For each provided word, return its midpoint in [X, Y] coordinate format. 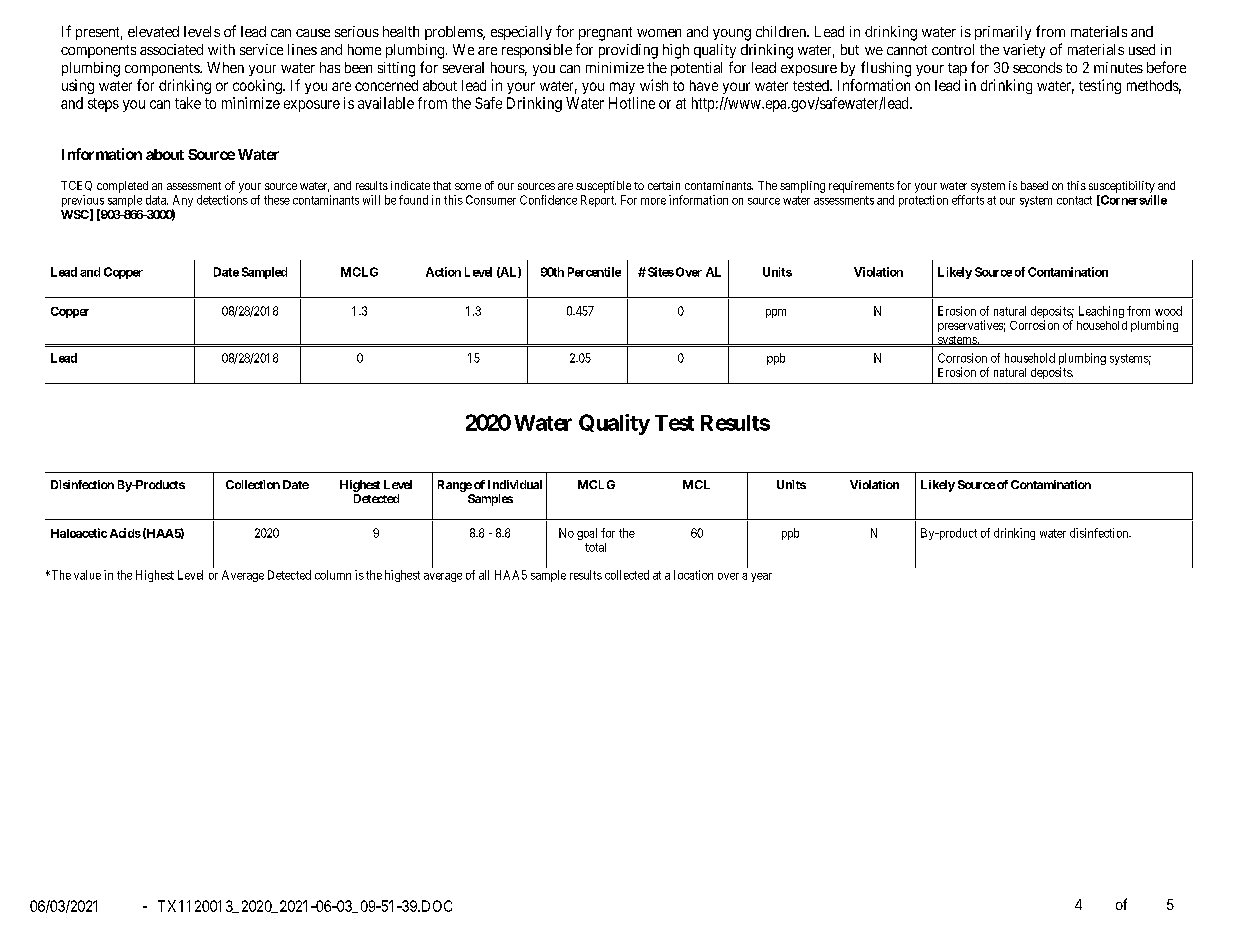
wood [1168, 311]
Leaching [1101, 312]
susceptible [603, 187]
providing [628, 51]
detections [222, 200]
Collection [253, 484]
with [221, 49]
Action [443, 272]
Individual [515, 484]
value [87, 575]
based [1034, 185]
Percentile [594, 272]
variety [1024, 51]
